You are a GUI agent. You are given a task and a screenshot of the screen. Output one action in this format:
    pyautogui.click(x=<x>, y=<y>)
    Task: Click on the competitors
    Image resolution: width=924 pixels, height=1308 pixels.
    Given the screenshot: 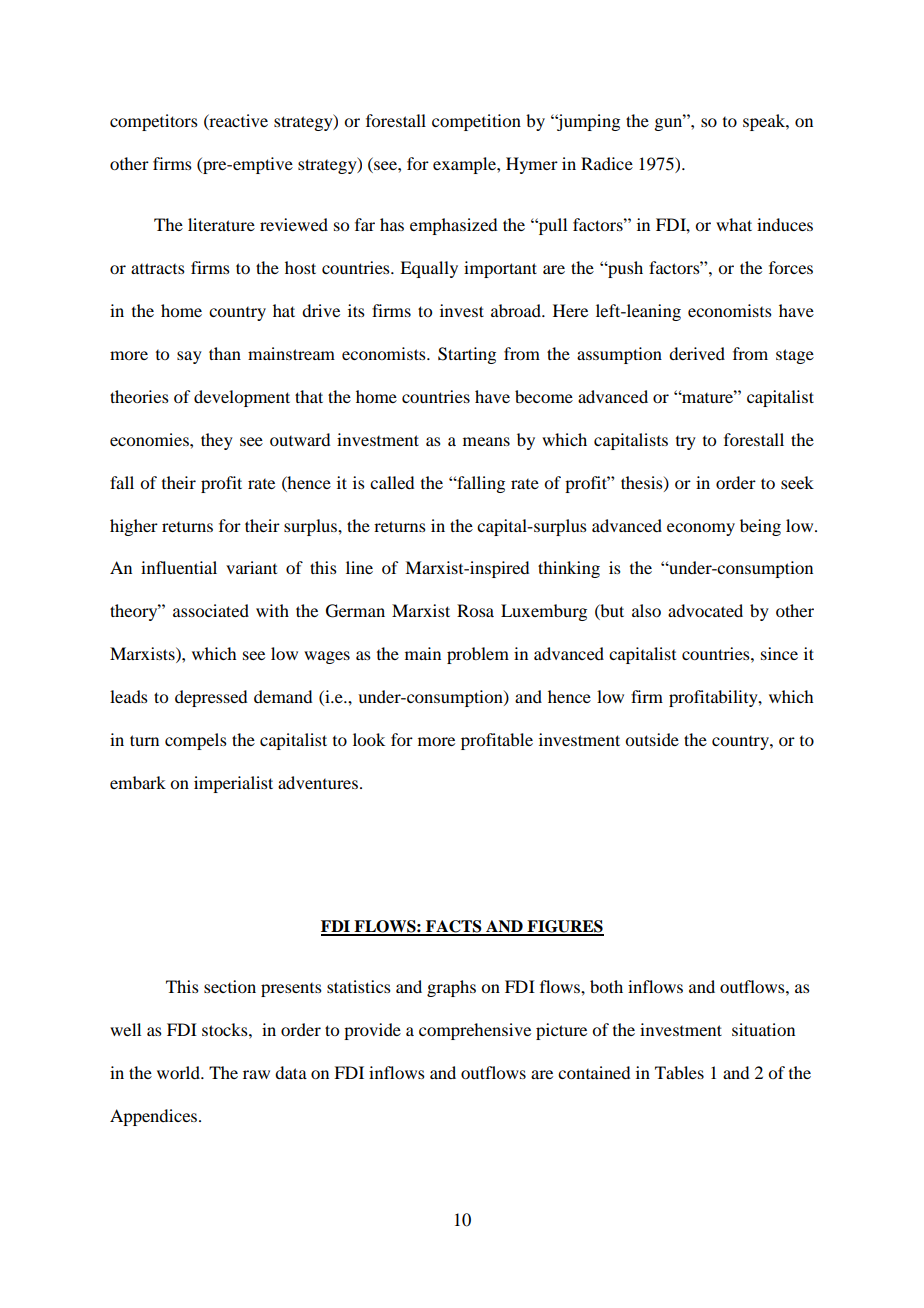 What is the action you would take?
    pyautogui.click(x=154, y=122)
